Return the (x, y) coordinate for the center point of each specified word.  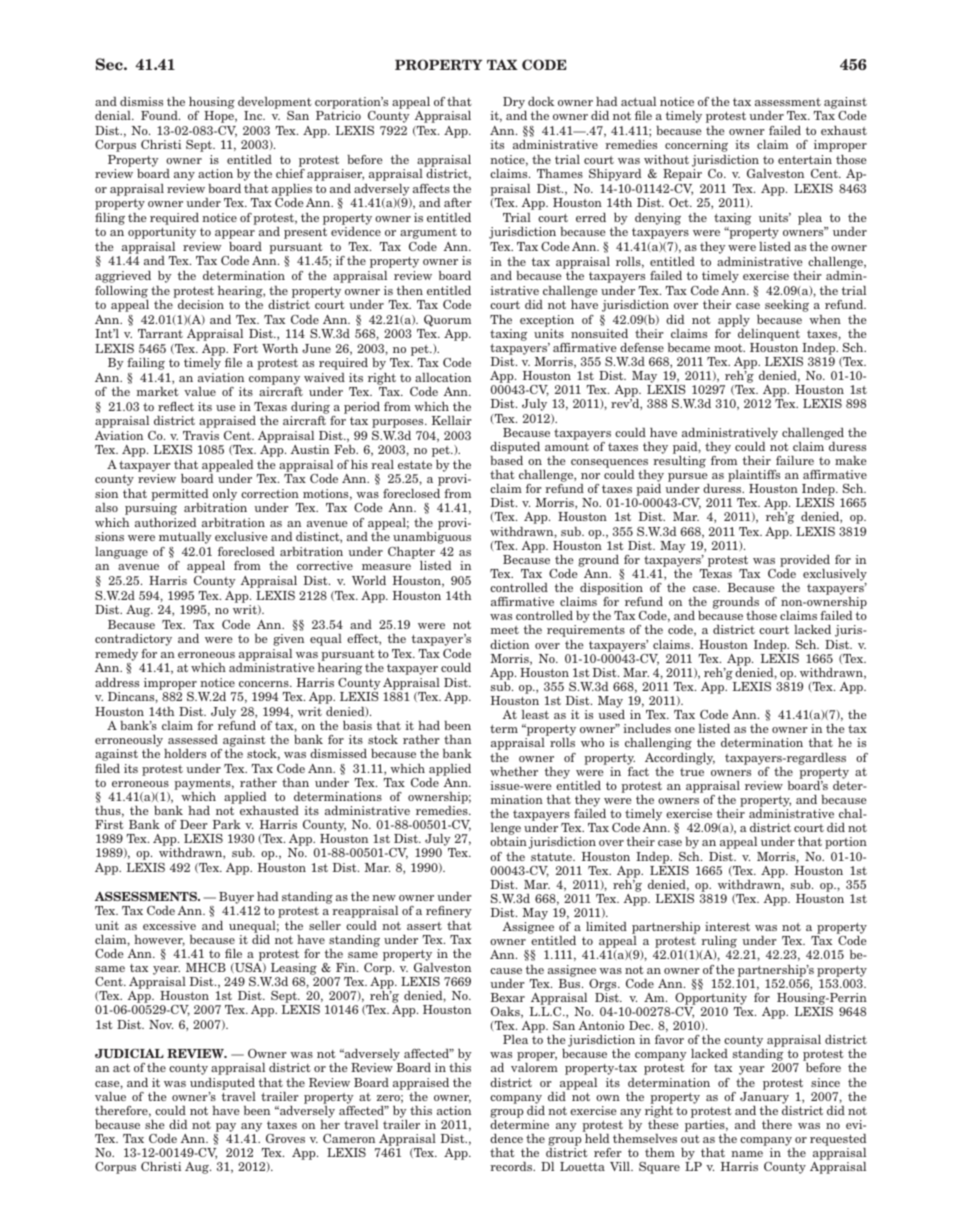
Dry (514, 103)
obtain (508, 841)
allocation (443, 377)
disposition (610, 590)
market (157, 391)
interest (727, 926)
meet (504, 630)
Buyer (237, 899)
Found (160, 115)
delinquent (769, 335)
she (155, 1124)
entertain (805, 159)
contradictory (133, 640)
